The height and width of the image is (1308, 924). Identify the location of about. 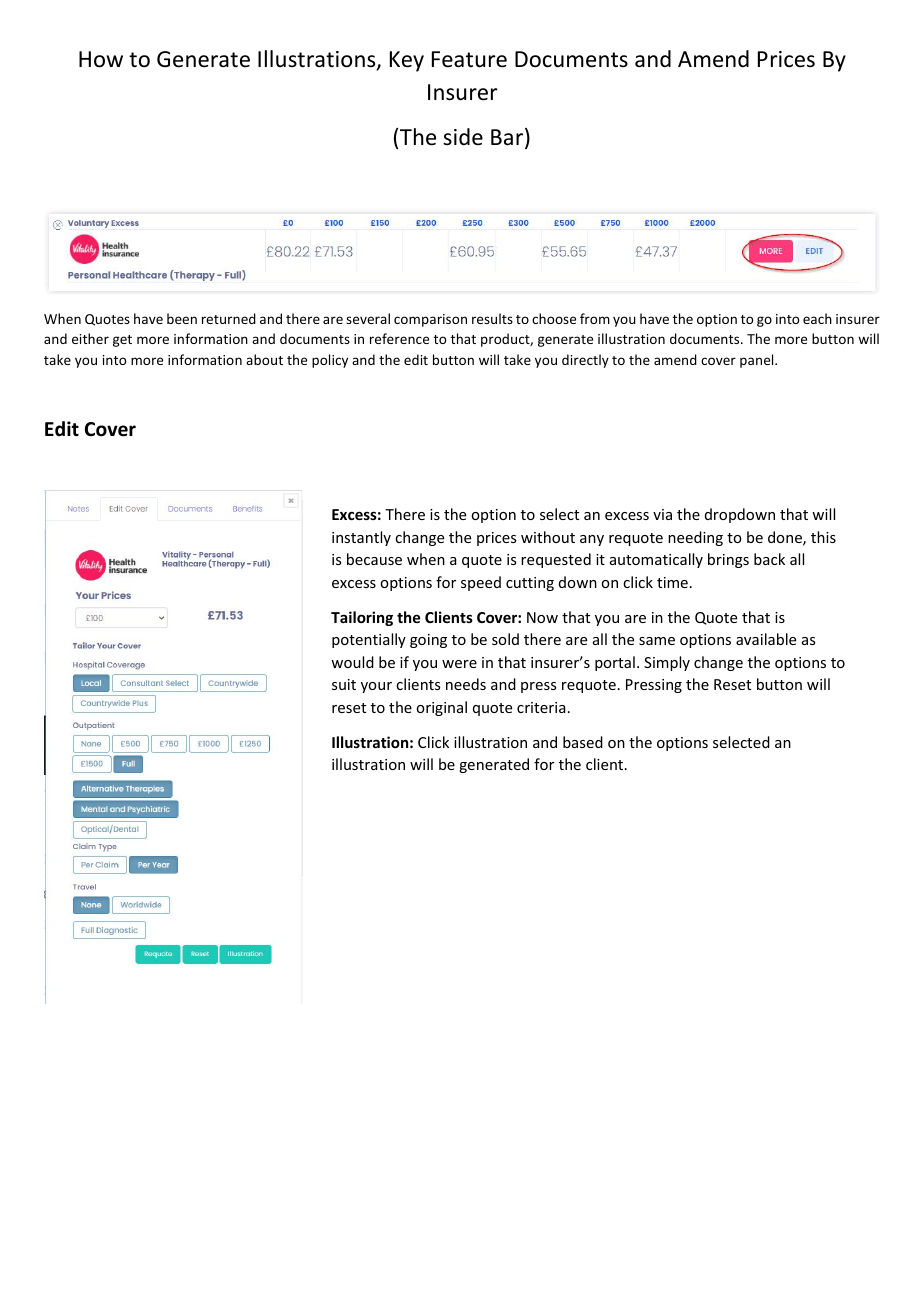
(264, 359).
